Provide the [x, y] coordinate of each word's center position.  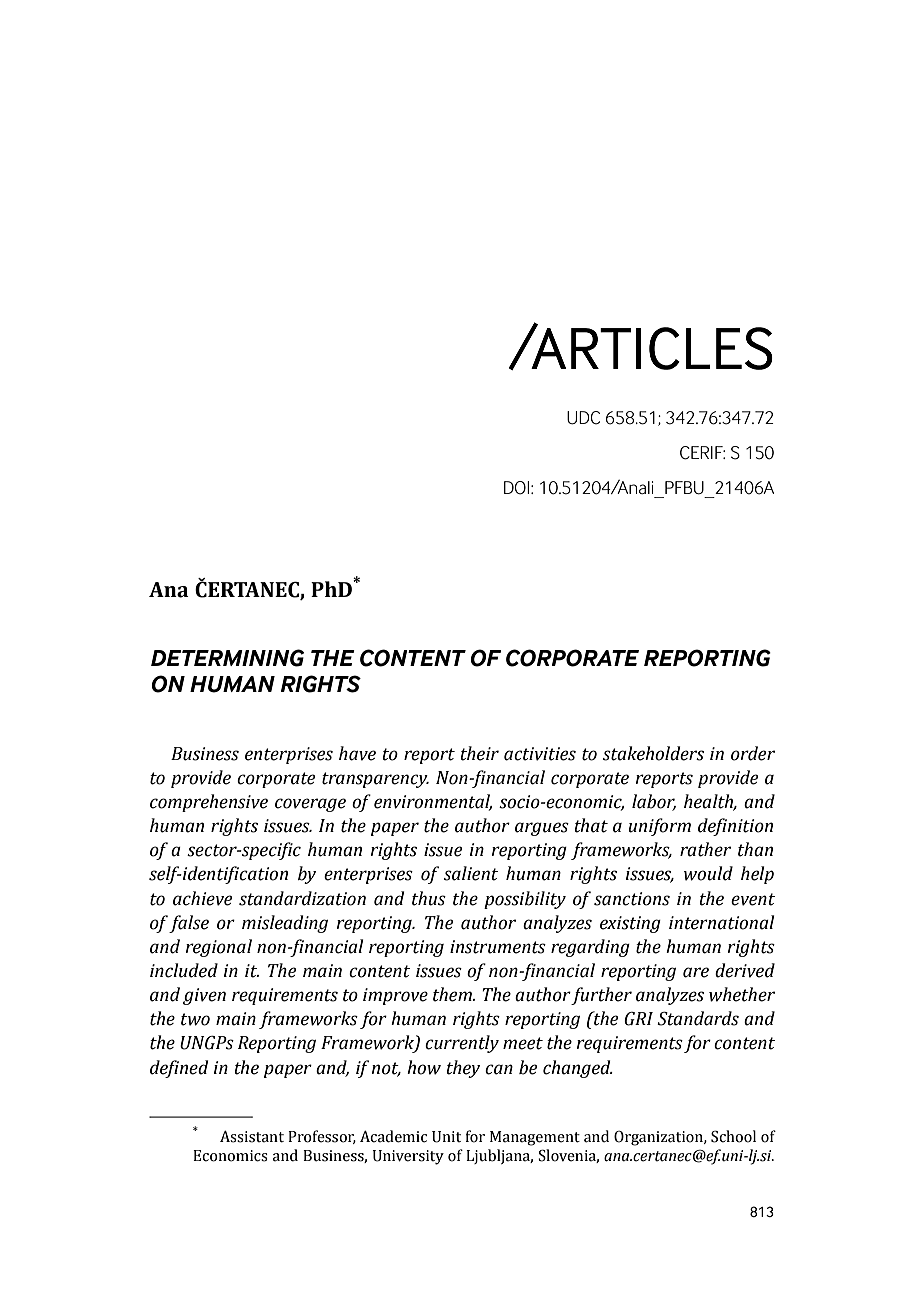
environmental [433, 802]
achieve [202, 898]
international [721, 922]
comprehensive [209, 803]
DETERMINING [227, 658]
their [480, 753]
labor [654, 802]
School [733, 1136]
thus [429, 898]
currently [462, 1044]
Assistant [252, 1136]
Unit [446, 1137]
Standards [698, 1018]
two [195, 1019]
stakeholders [653, 753]
